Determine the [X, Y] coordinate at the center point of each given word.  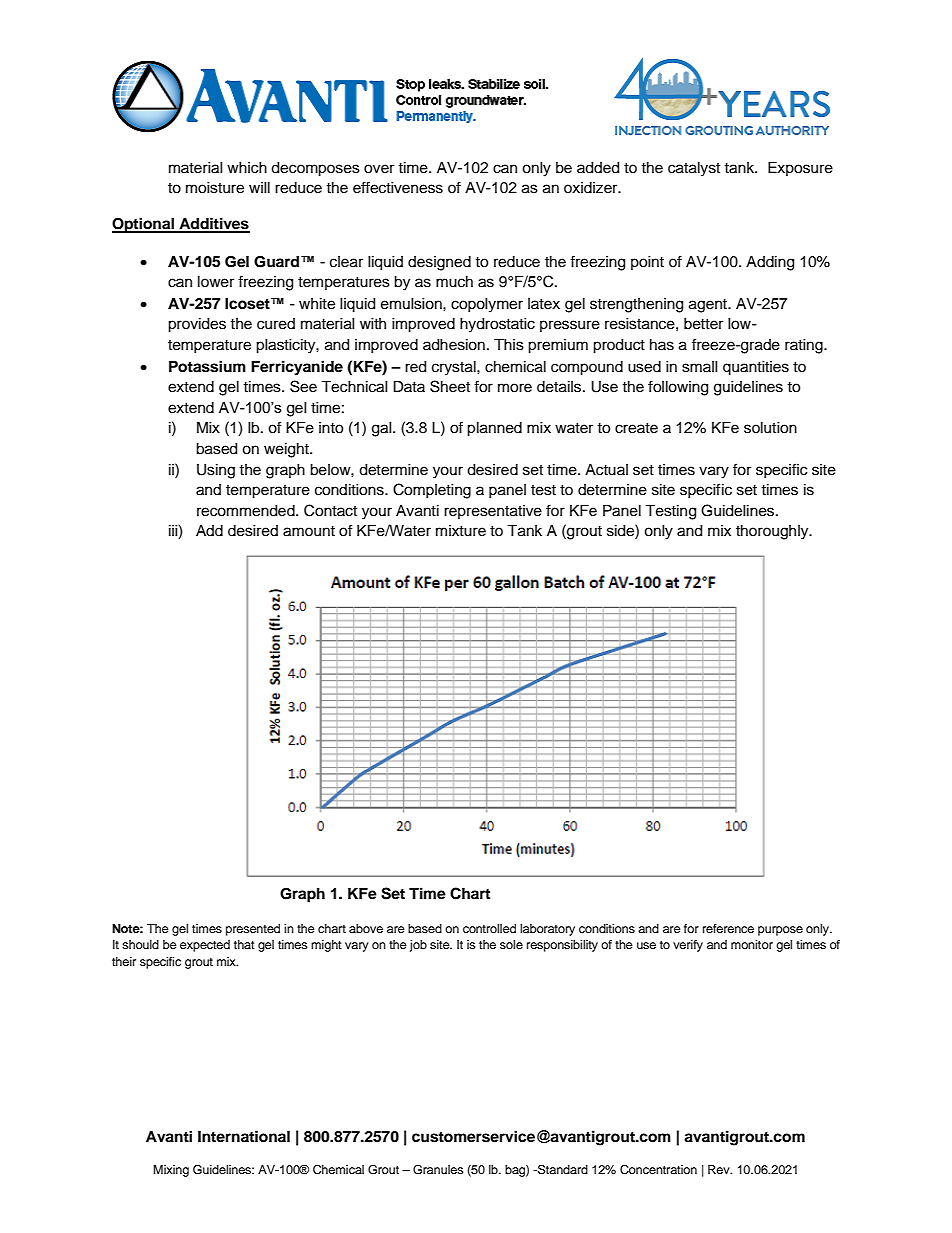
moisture [215, 188]
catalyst [694, 169]
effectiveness [398, 187]
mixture [461, 531]
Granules [438, 1170]
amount [309, 531]
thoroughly [773, 532]
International [244, 1136]
